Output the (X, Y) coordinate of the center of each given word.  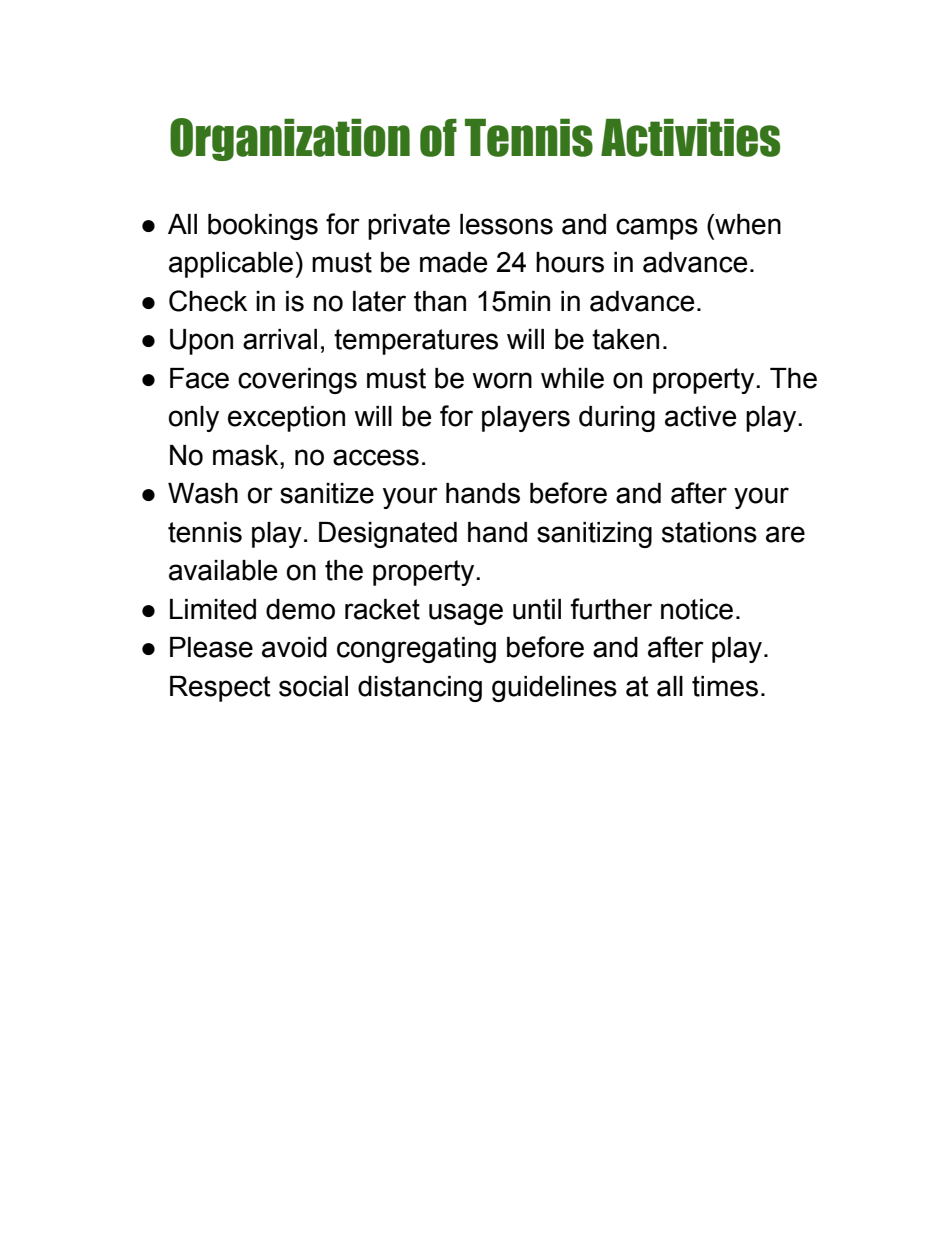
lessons (506, 224)
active (700, 416)
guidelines (554, 689)
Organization (290, 139)
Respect (220, 689)
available (223, 570)
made (453, 262)
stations (709, 532)
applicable (231, 265)
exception (286, 419)
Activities (690, 138)
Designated (388, 535)
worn (502, 380)
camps (657, 229)
